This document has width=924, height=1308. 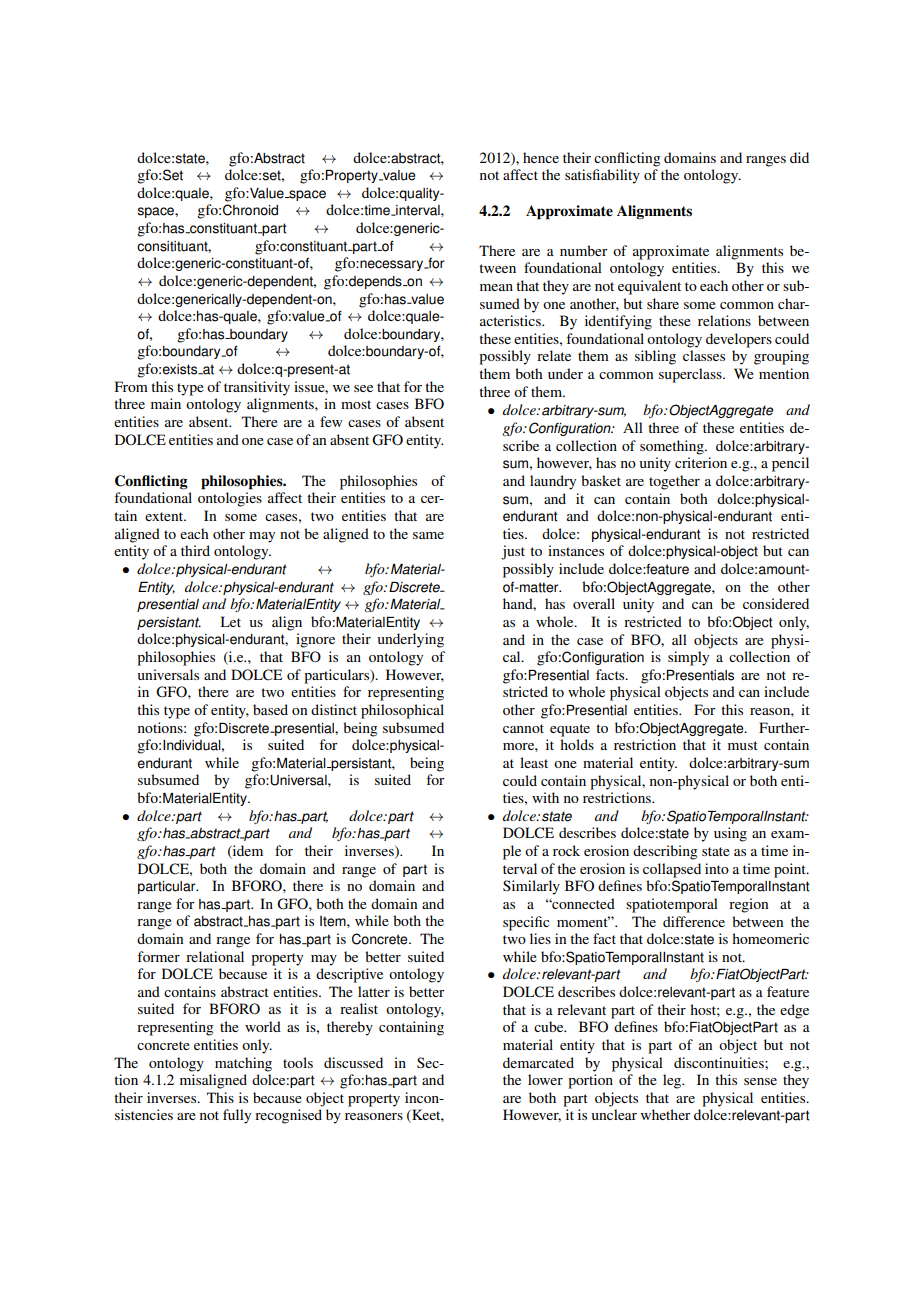 What do you see at coordinates (743, 745) in the document?
I see `must` at bounding box center [743, 745].
